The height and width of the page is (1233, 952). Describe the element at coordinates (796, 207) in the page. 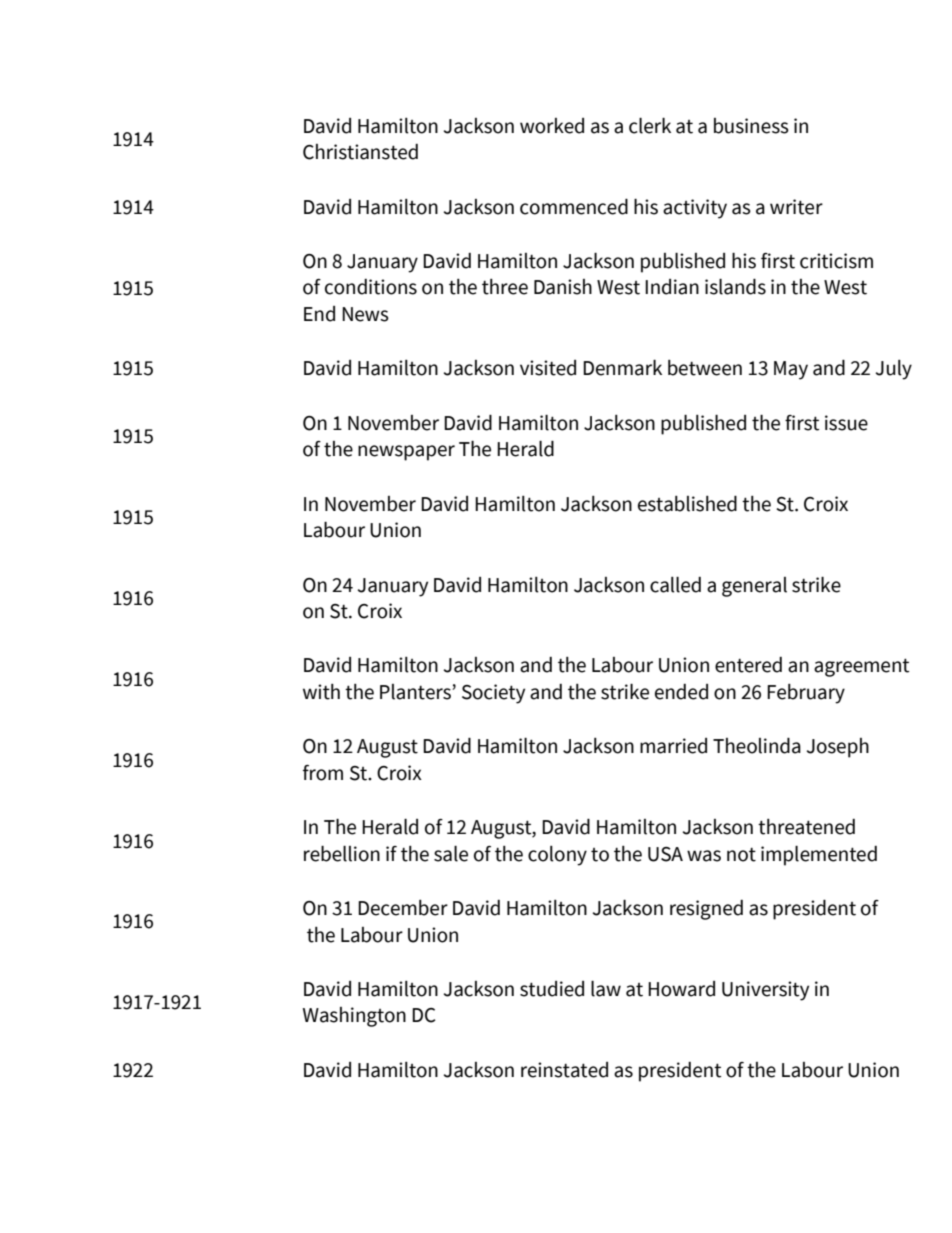

I see `writer` at that location.
